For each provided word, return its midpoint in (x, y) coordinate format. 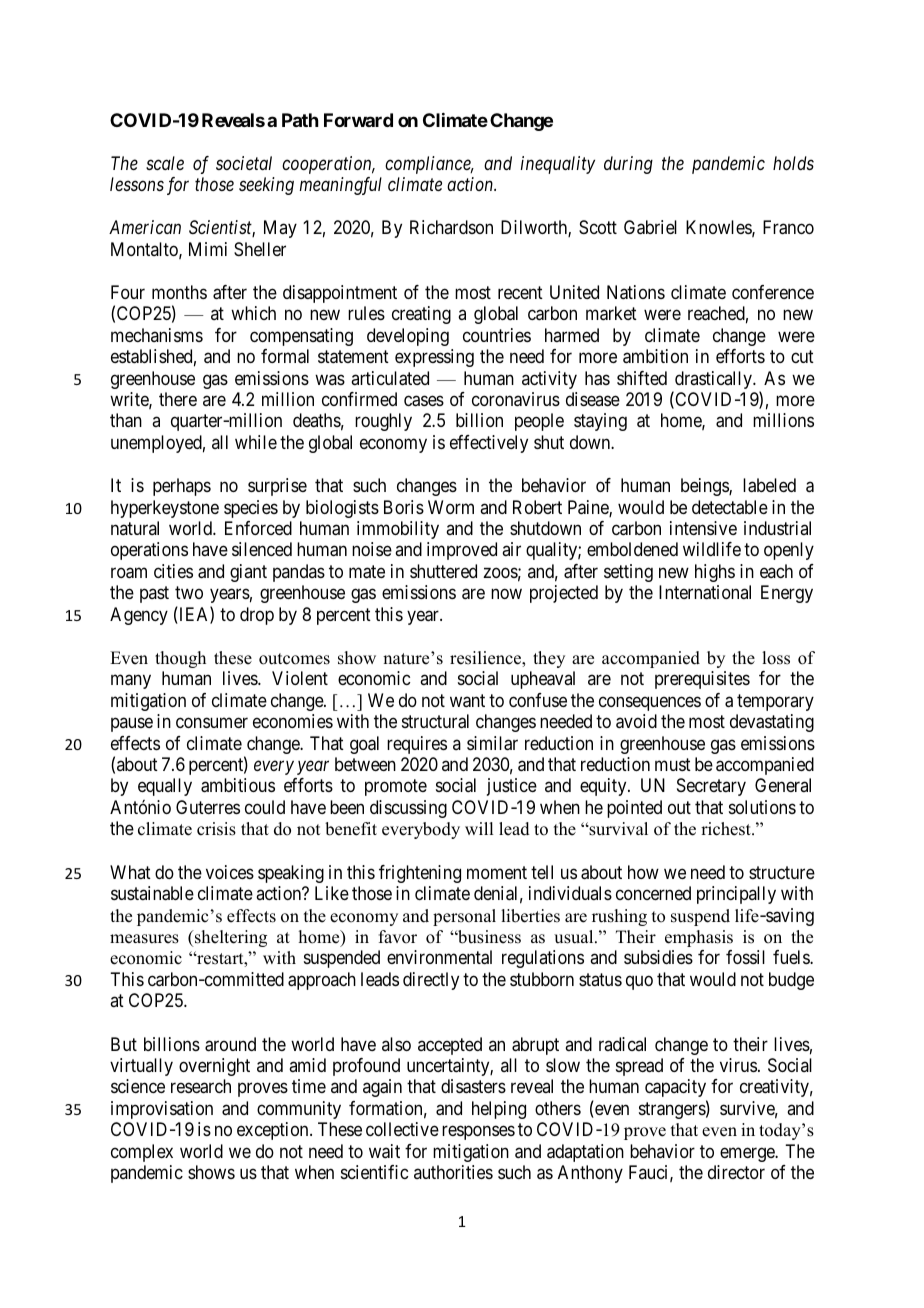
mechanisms (157, 335)
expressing (434, 358)
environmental (439, 957)
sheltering (230, 938)
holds (793, 163)
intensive (703, 528)
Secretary (711, 787)
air (511, 549)
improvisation (162, 1110)
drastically (714, 381)
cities (173, 571)
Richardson (451, 227)
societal (244, 163)
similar (492, 743)
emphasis (699, 938)
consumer (212, 723)
